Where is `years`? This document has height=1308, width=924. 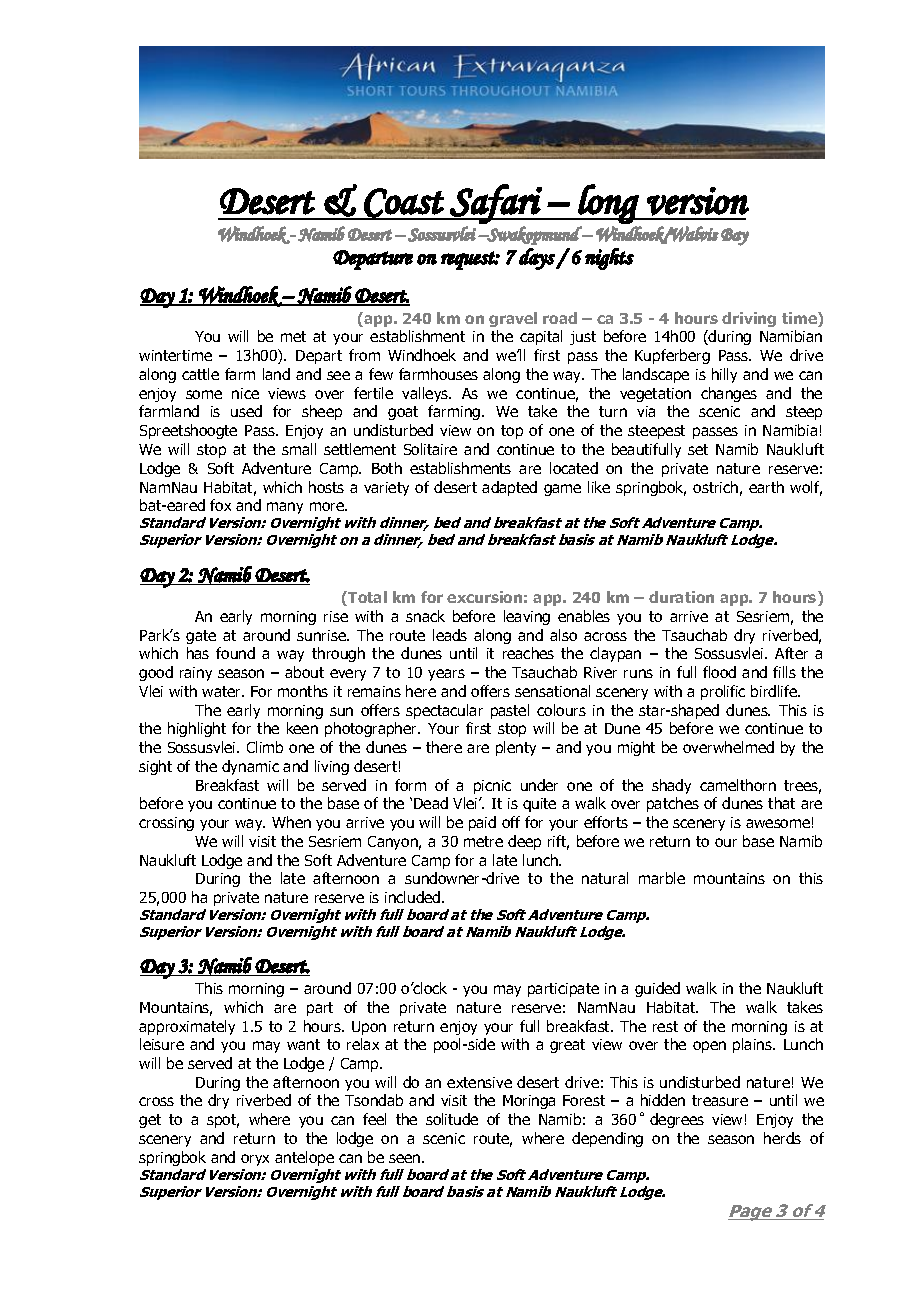
years is located at coordinates (446, 675).
